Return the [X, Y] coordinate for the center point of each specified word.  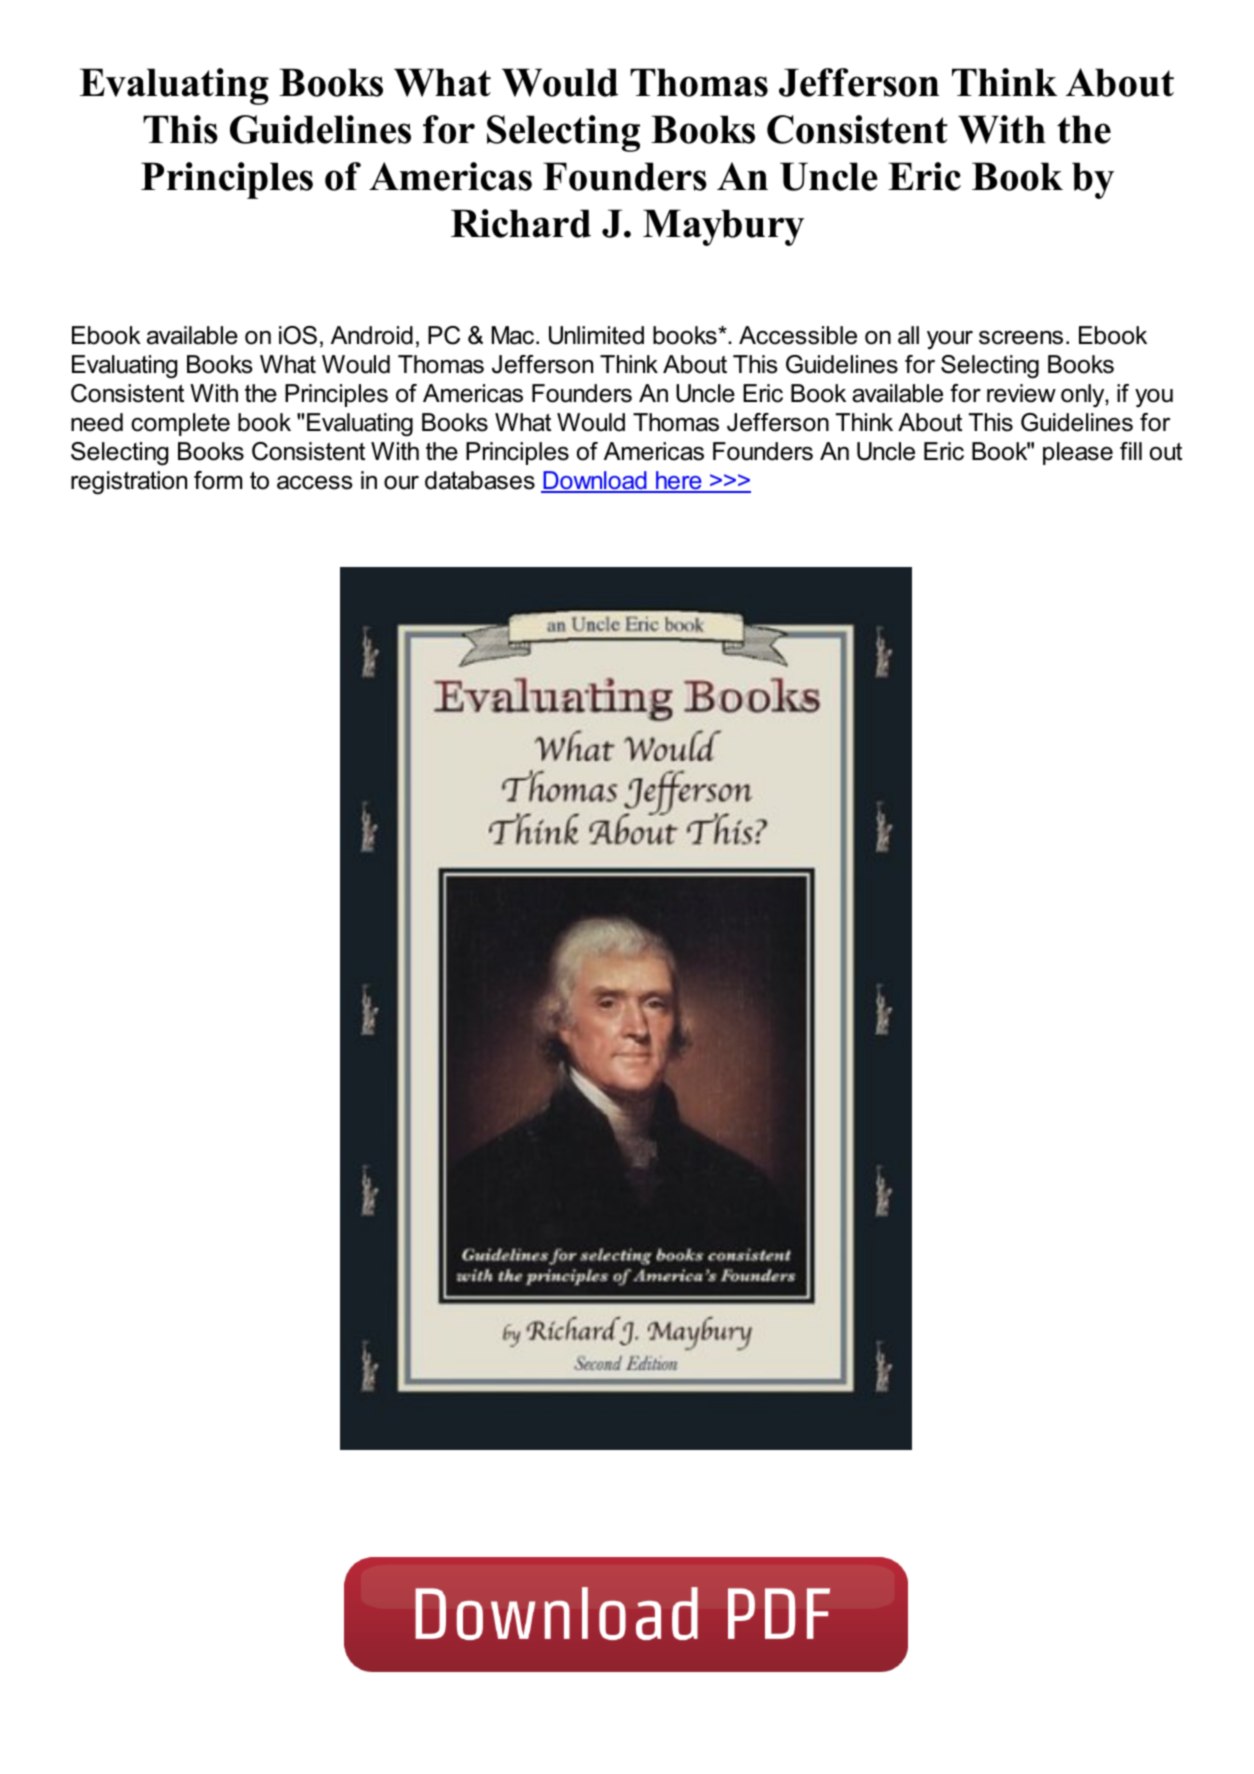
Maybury [723, 227]
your [950, 340]
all [908, 335]
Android [372, 335]
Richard [521, 223]
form [218, 480]
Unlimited [596, 335]
